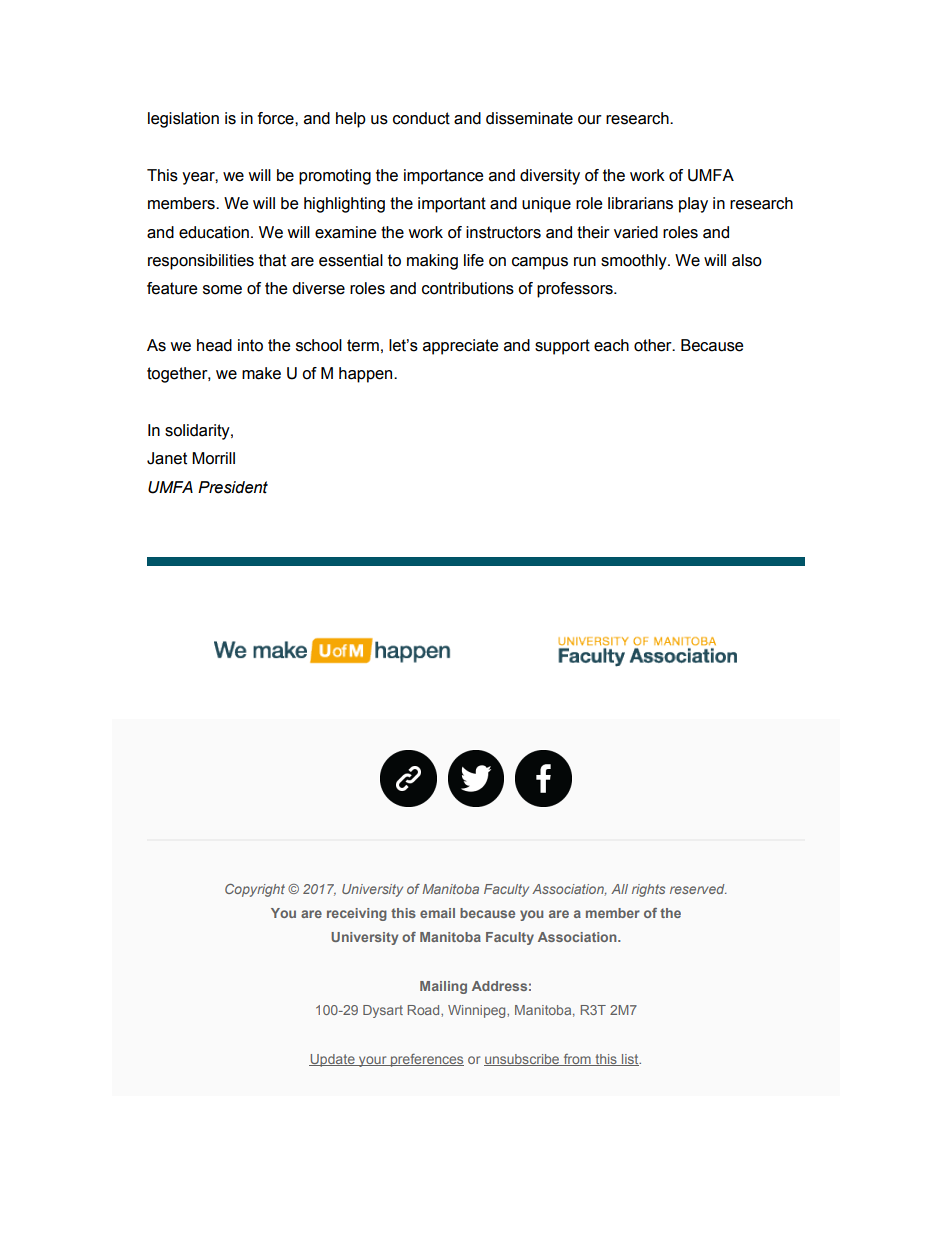 This screenshot has height=1233, width=952. I want to click on force, so click(276, 118).
